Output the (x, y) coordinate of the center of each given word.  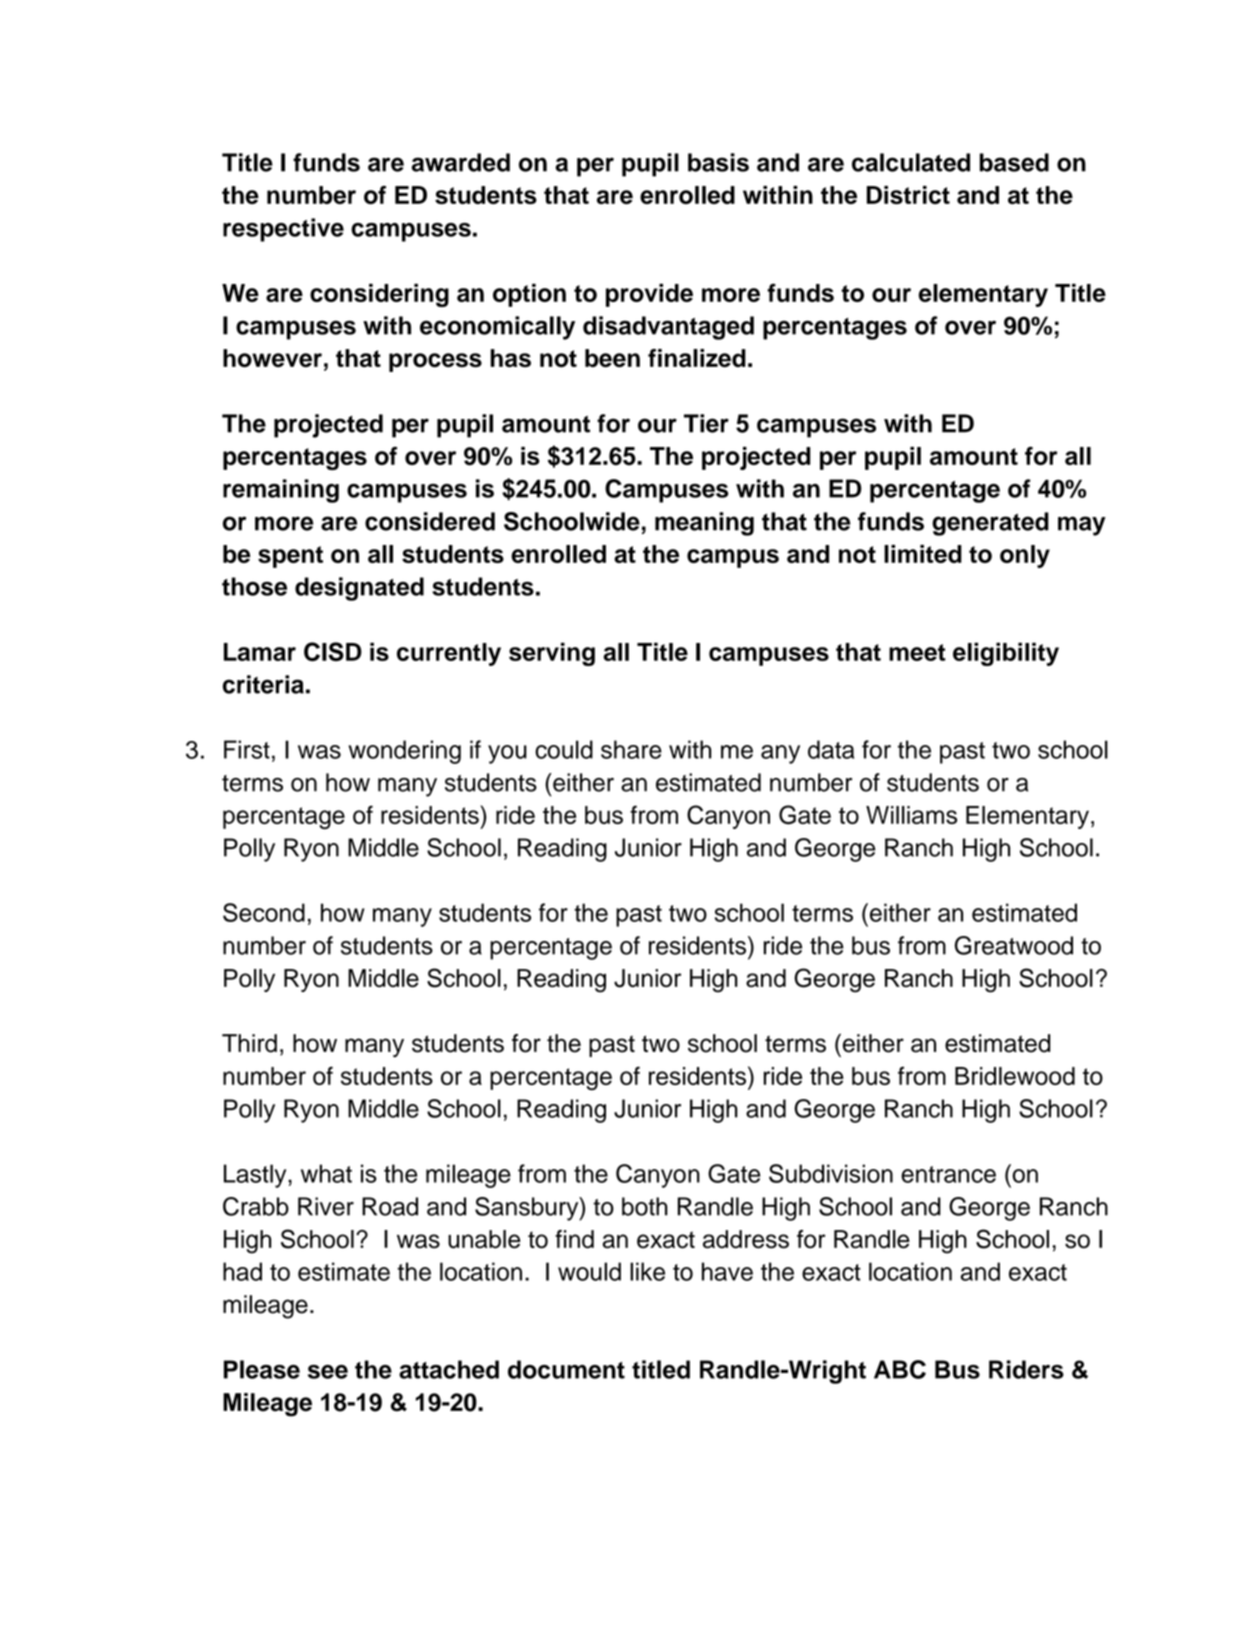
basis (718, 162)
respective (283, 230)
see (328, 1372)
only (1025, 556)
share (631, 749)
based (1014, 162)
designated (359, 589)
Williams (911, 815)
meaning (704, 524)
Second (264, 912)
